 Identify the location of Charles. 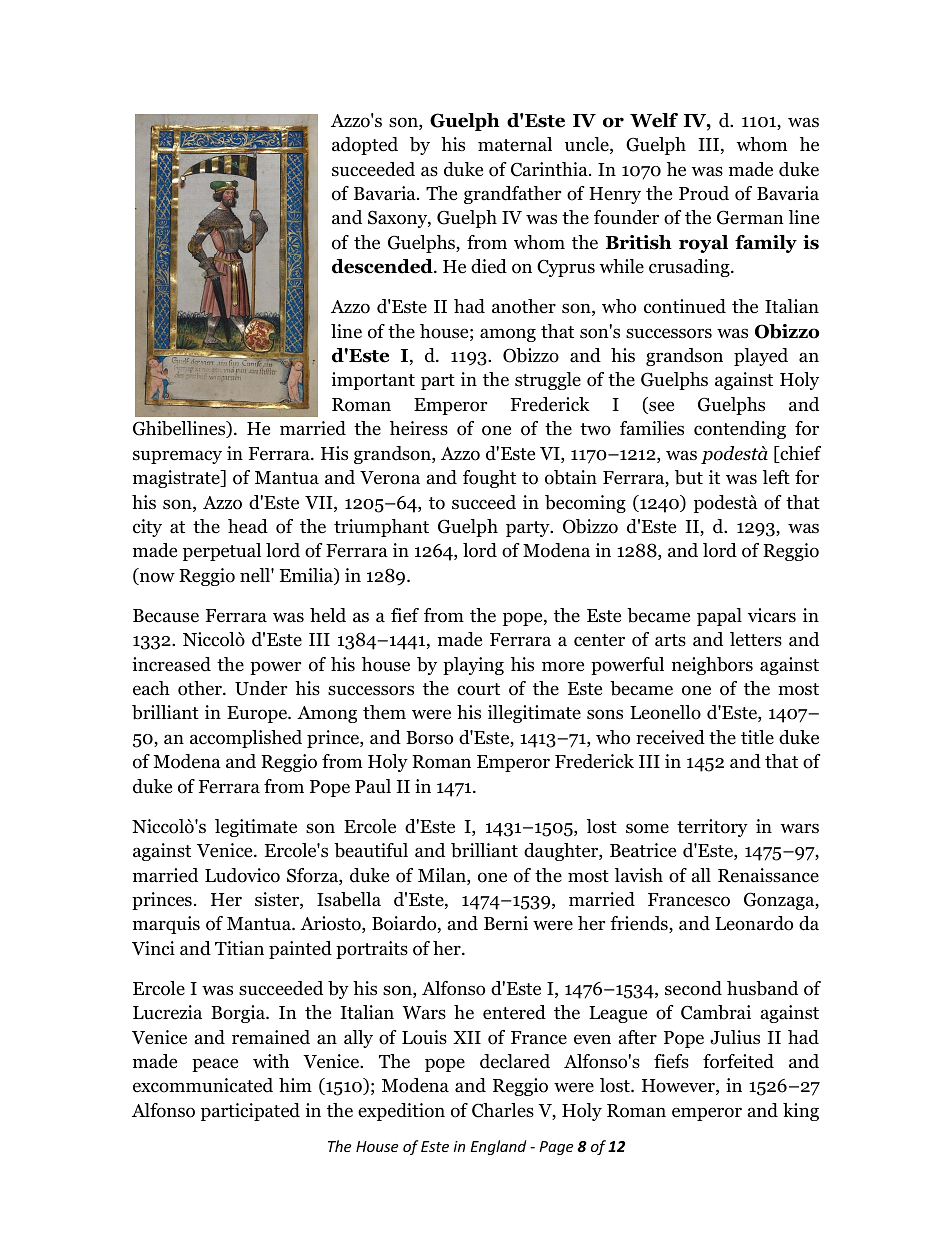
(503, 1110).
